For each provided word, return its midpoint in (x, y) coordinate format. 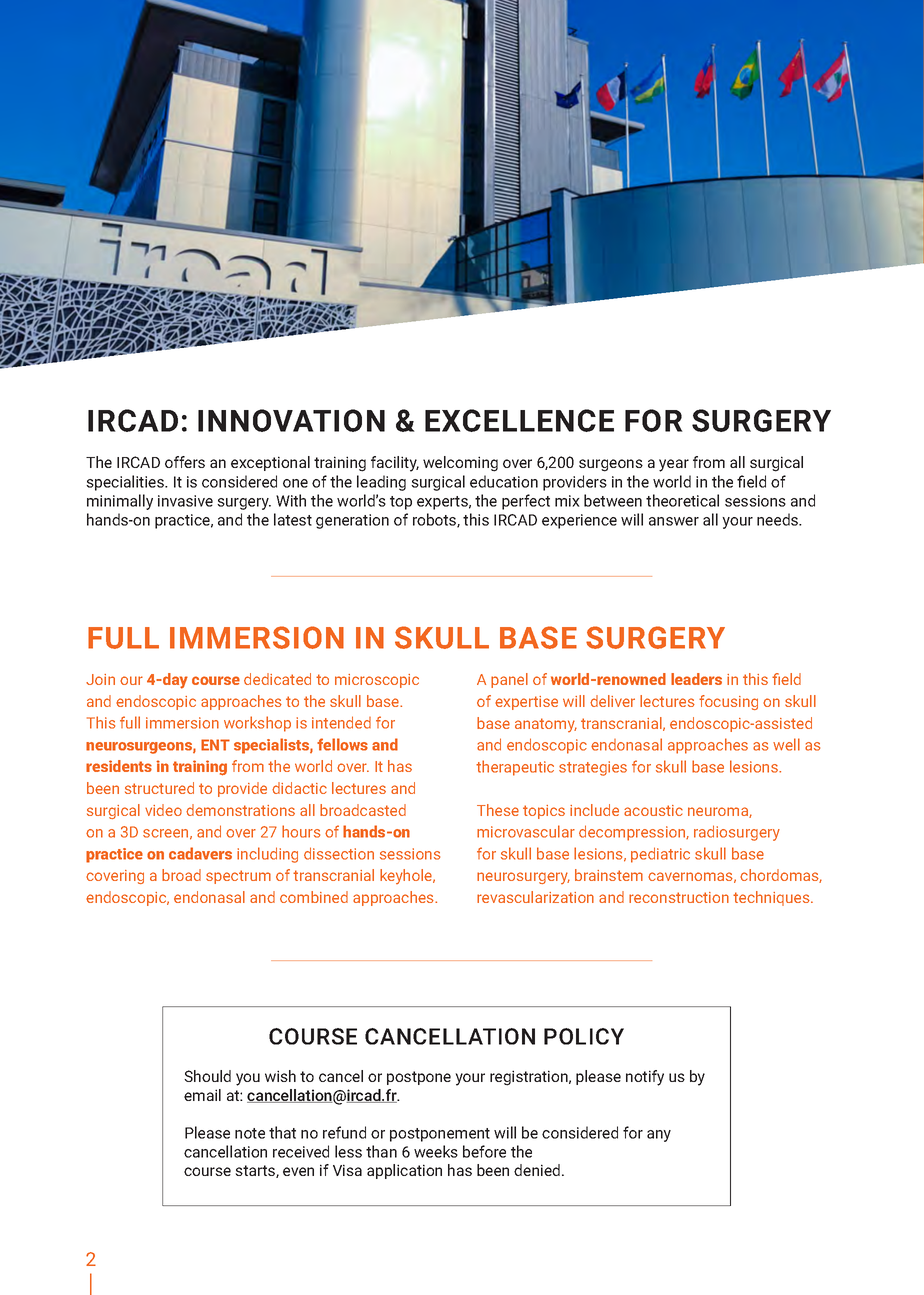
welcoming (460, 464)
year (674, 465)
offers (185, 462)
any (659, 1136)
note (250, 1133)
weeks (436, 1151)
